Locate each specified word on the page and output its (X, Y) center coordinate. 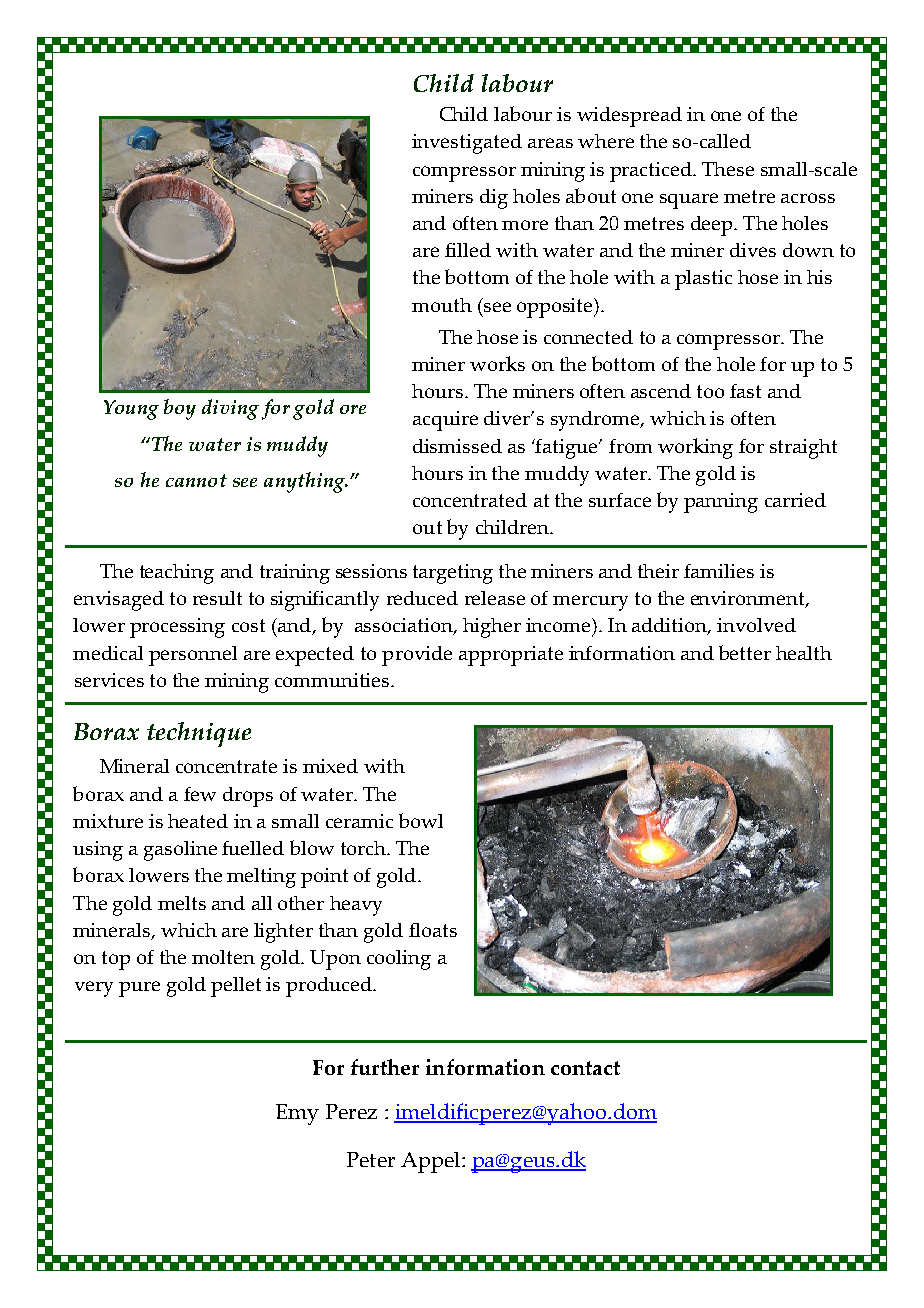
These (728, 169)
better (745, 652)
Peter (371, 1159)
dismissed (457, 446)
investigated (467, 144)
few (200, 794)
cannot (196, 480)
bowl (421, 820)
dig (494, 199)
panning (721, 503)
